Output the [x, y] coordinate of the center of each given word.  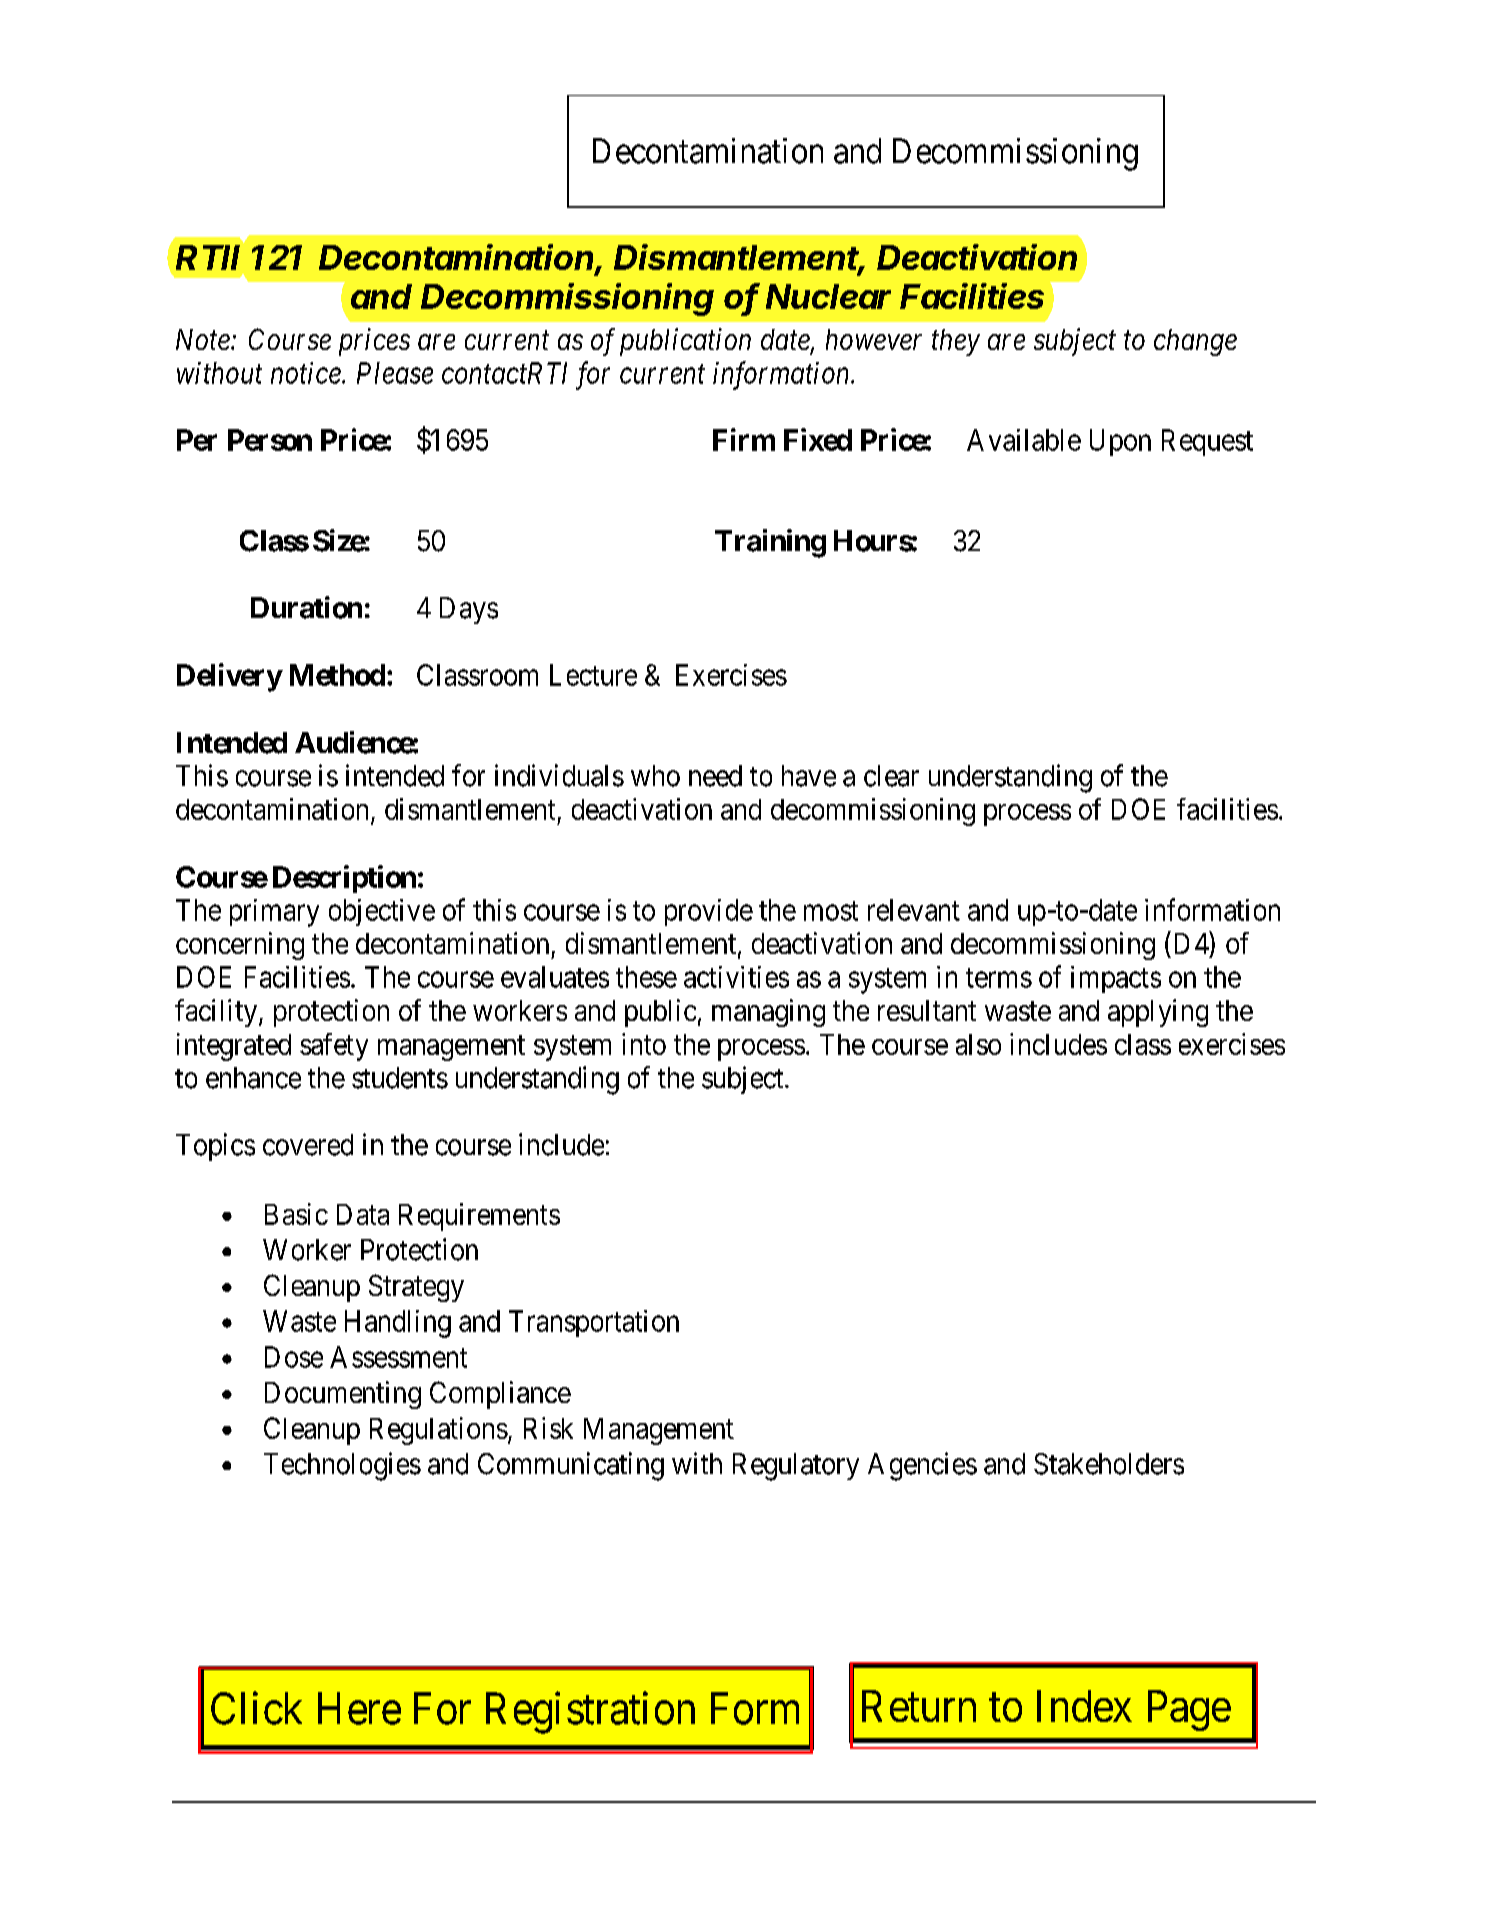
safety [334, 1047]
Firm [744, 439]
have [809, 776]
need [715, 776]
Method [337, 675]
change [1195, 342]
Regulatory [796, 1467]
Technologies [342, 1466]
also [978, 1044]
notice [307, 373]
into [644, 1044]
